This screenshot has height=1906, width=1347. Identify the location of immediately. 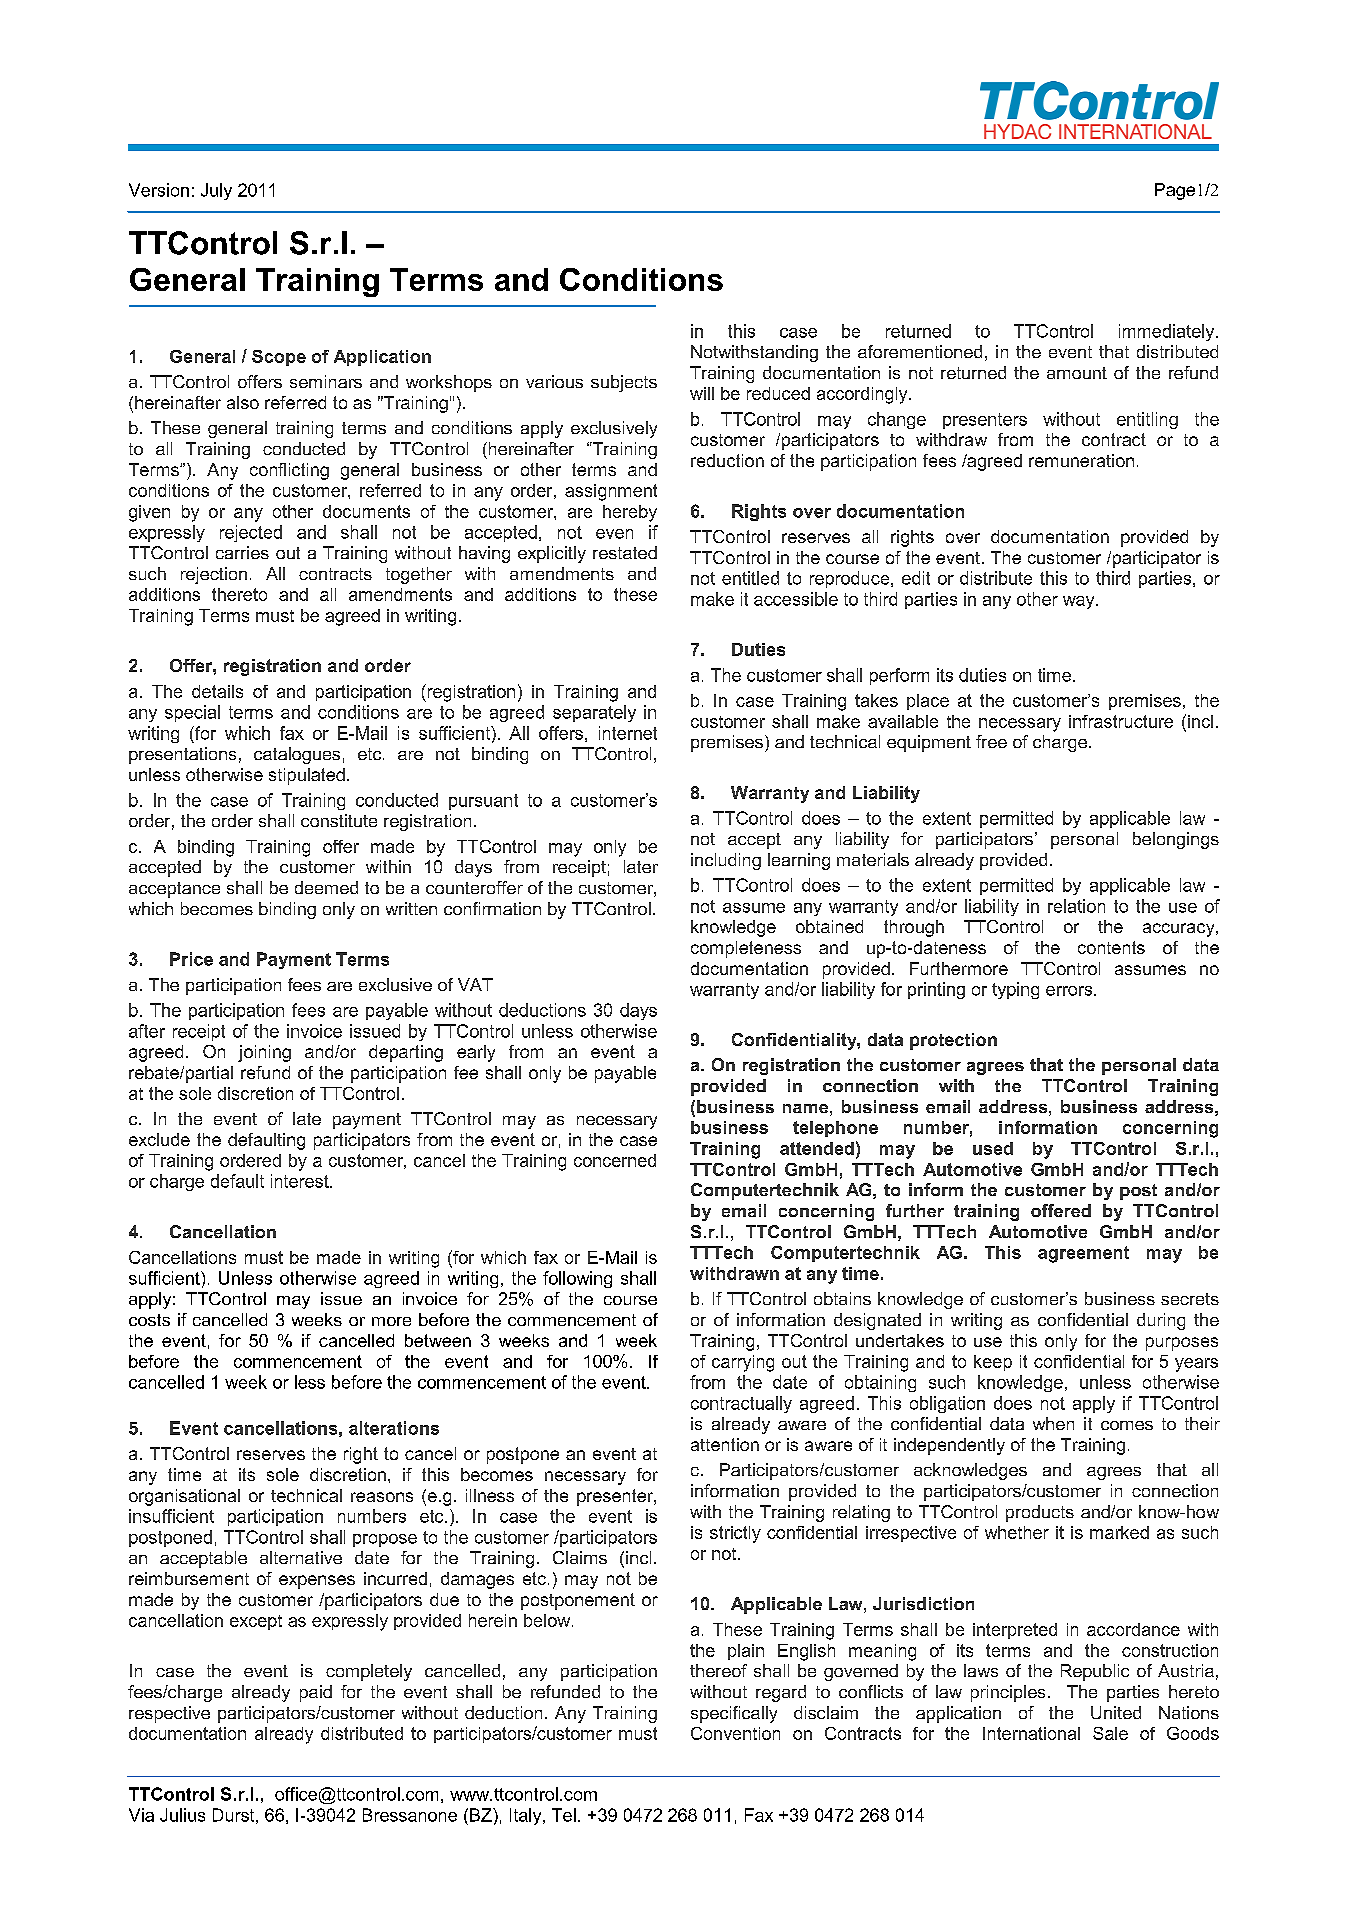
(1168, 332).
